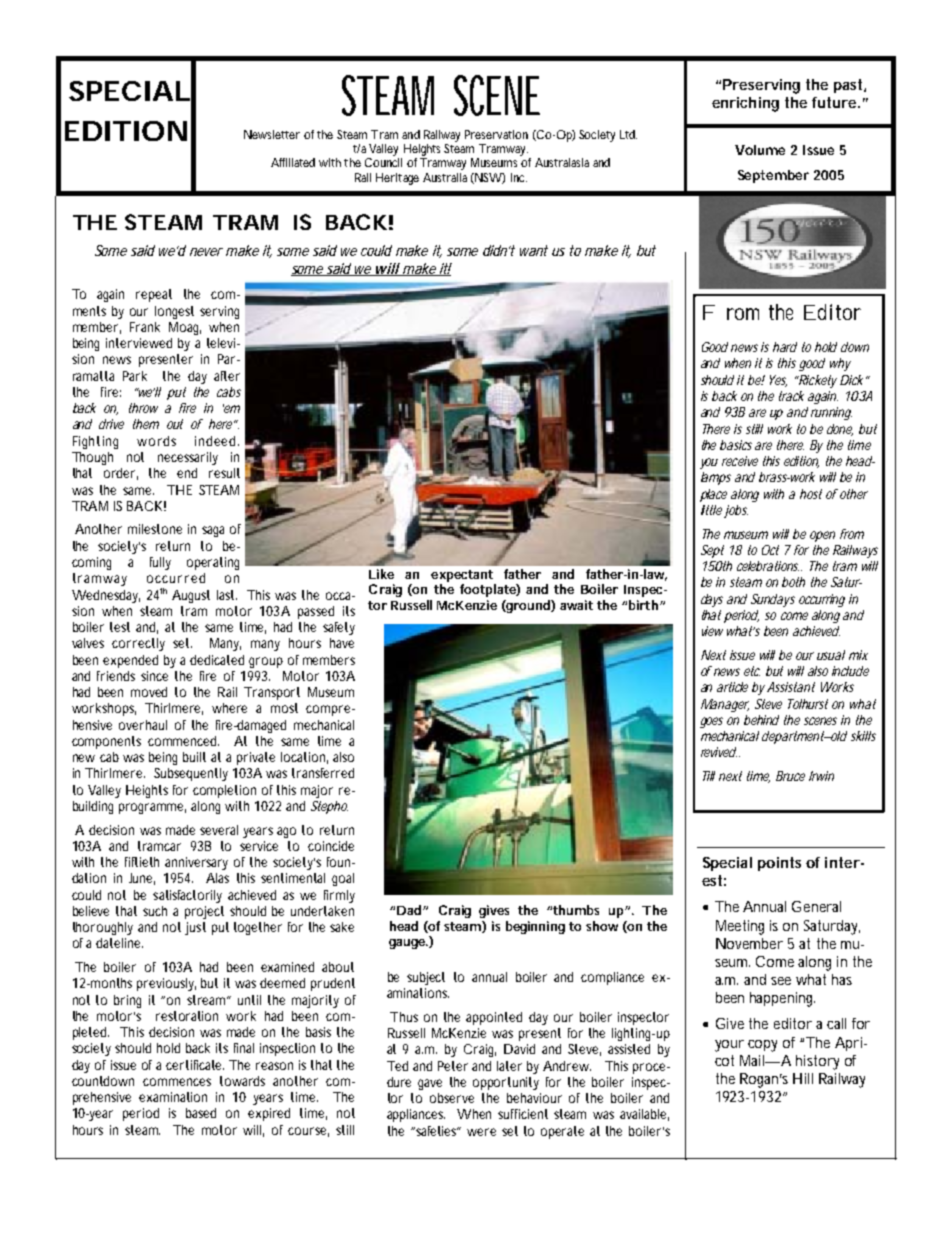 The width and height of the screenshot is (952, 1233). Describe the element at coordinates (452, 1098) in the screenshot. I see `observe` at that location.
